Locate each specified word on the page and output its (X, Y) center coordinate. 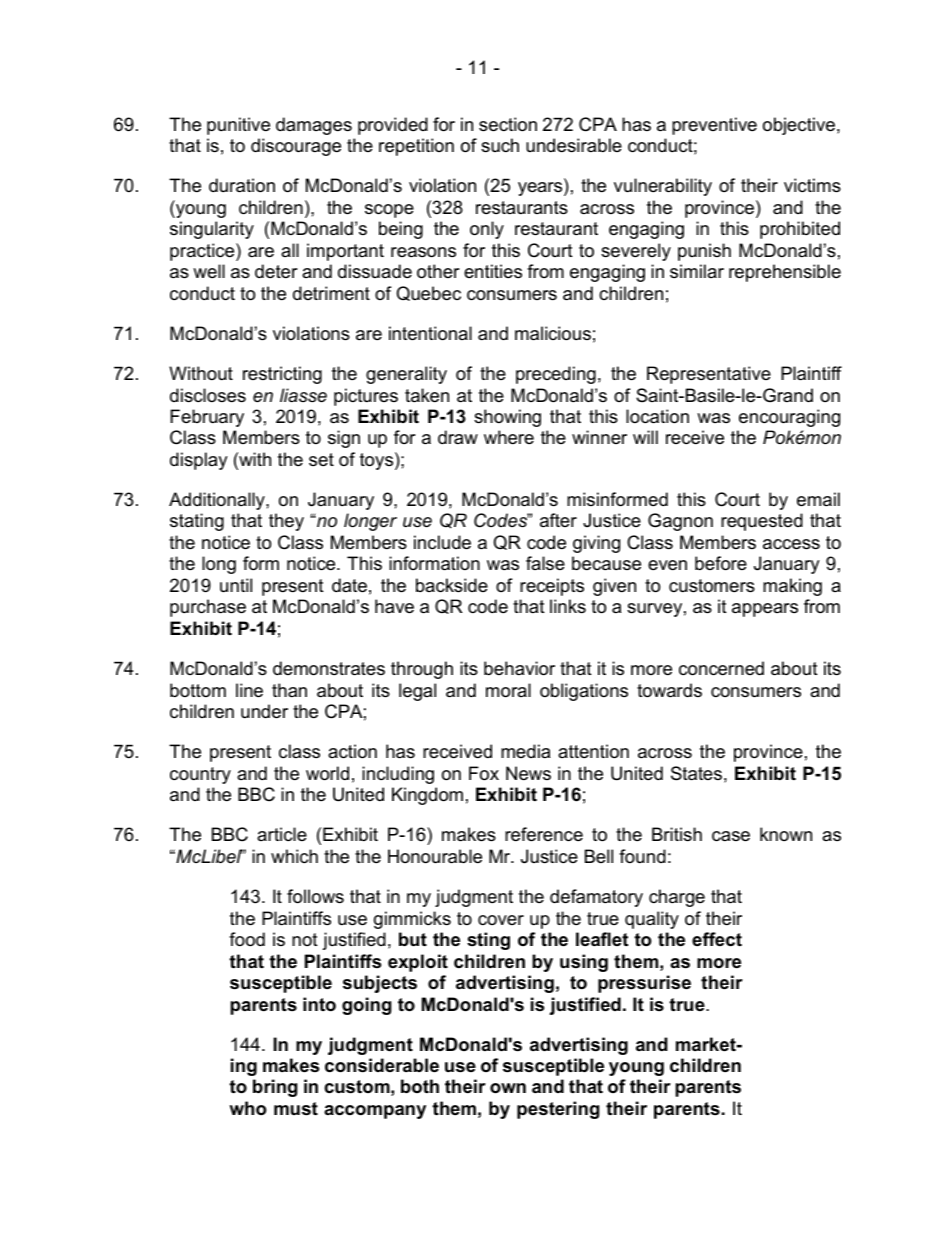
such (500, 145)
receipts (552, 587)
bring (275, 1088)
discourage (296, 147)
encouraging (789, 418)
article (282, 834)
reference (544, 834)
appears (765, 610)
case (731, 836)
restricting (282, 375)
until (236, 585)
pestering (558, 1110)
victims (812, 185)
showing (507, 418)
